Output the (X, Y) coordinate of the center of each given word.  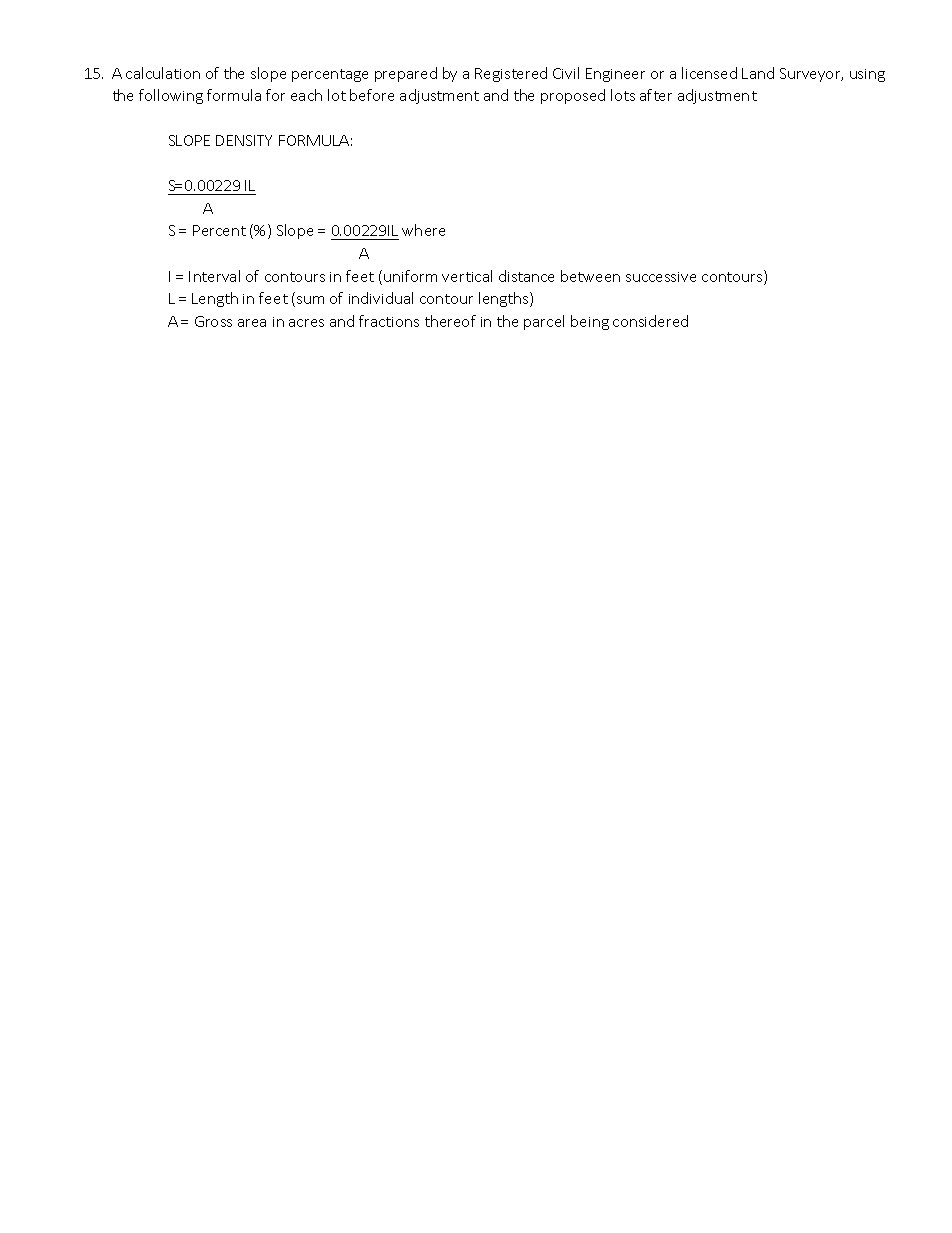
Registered (511, 74)
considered (650, 321)
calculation (163, 73)
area (252, 323)
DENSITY (244, 140)
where (423, 230)
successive (661, 277)
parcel (544, 322)
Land (758, 73)
